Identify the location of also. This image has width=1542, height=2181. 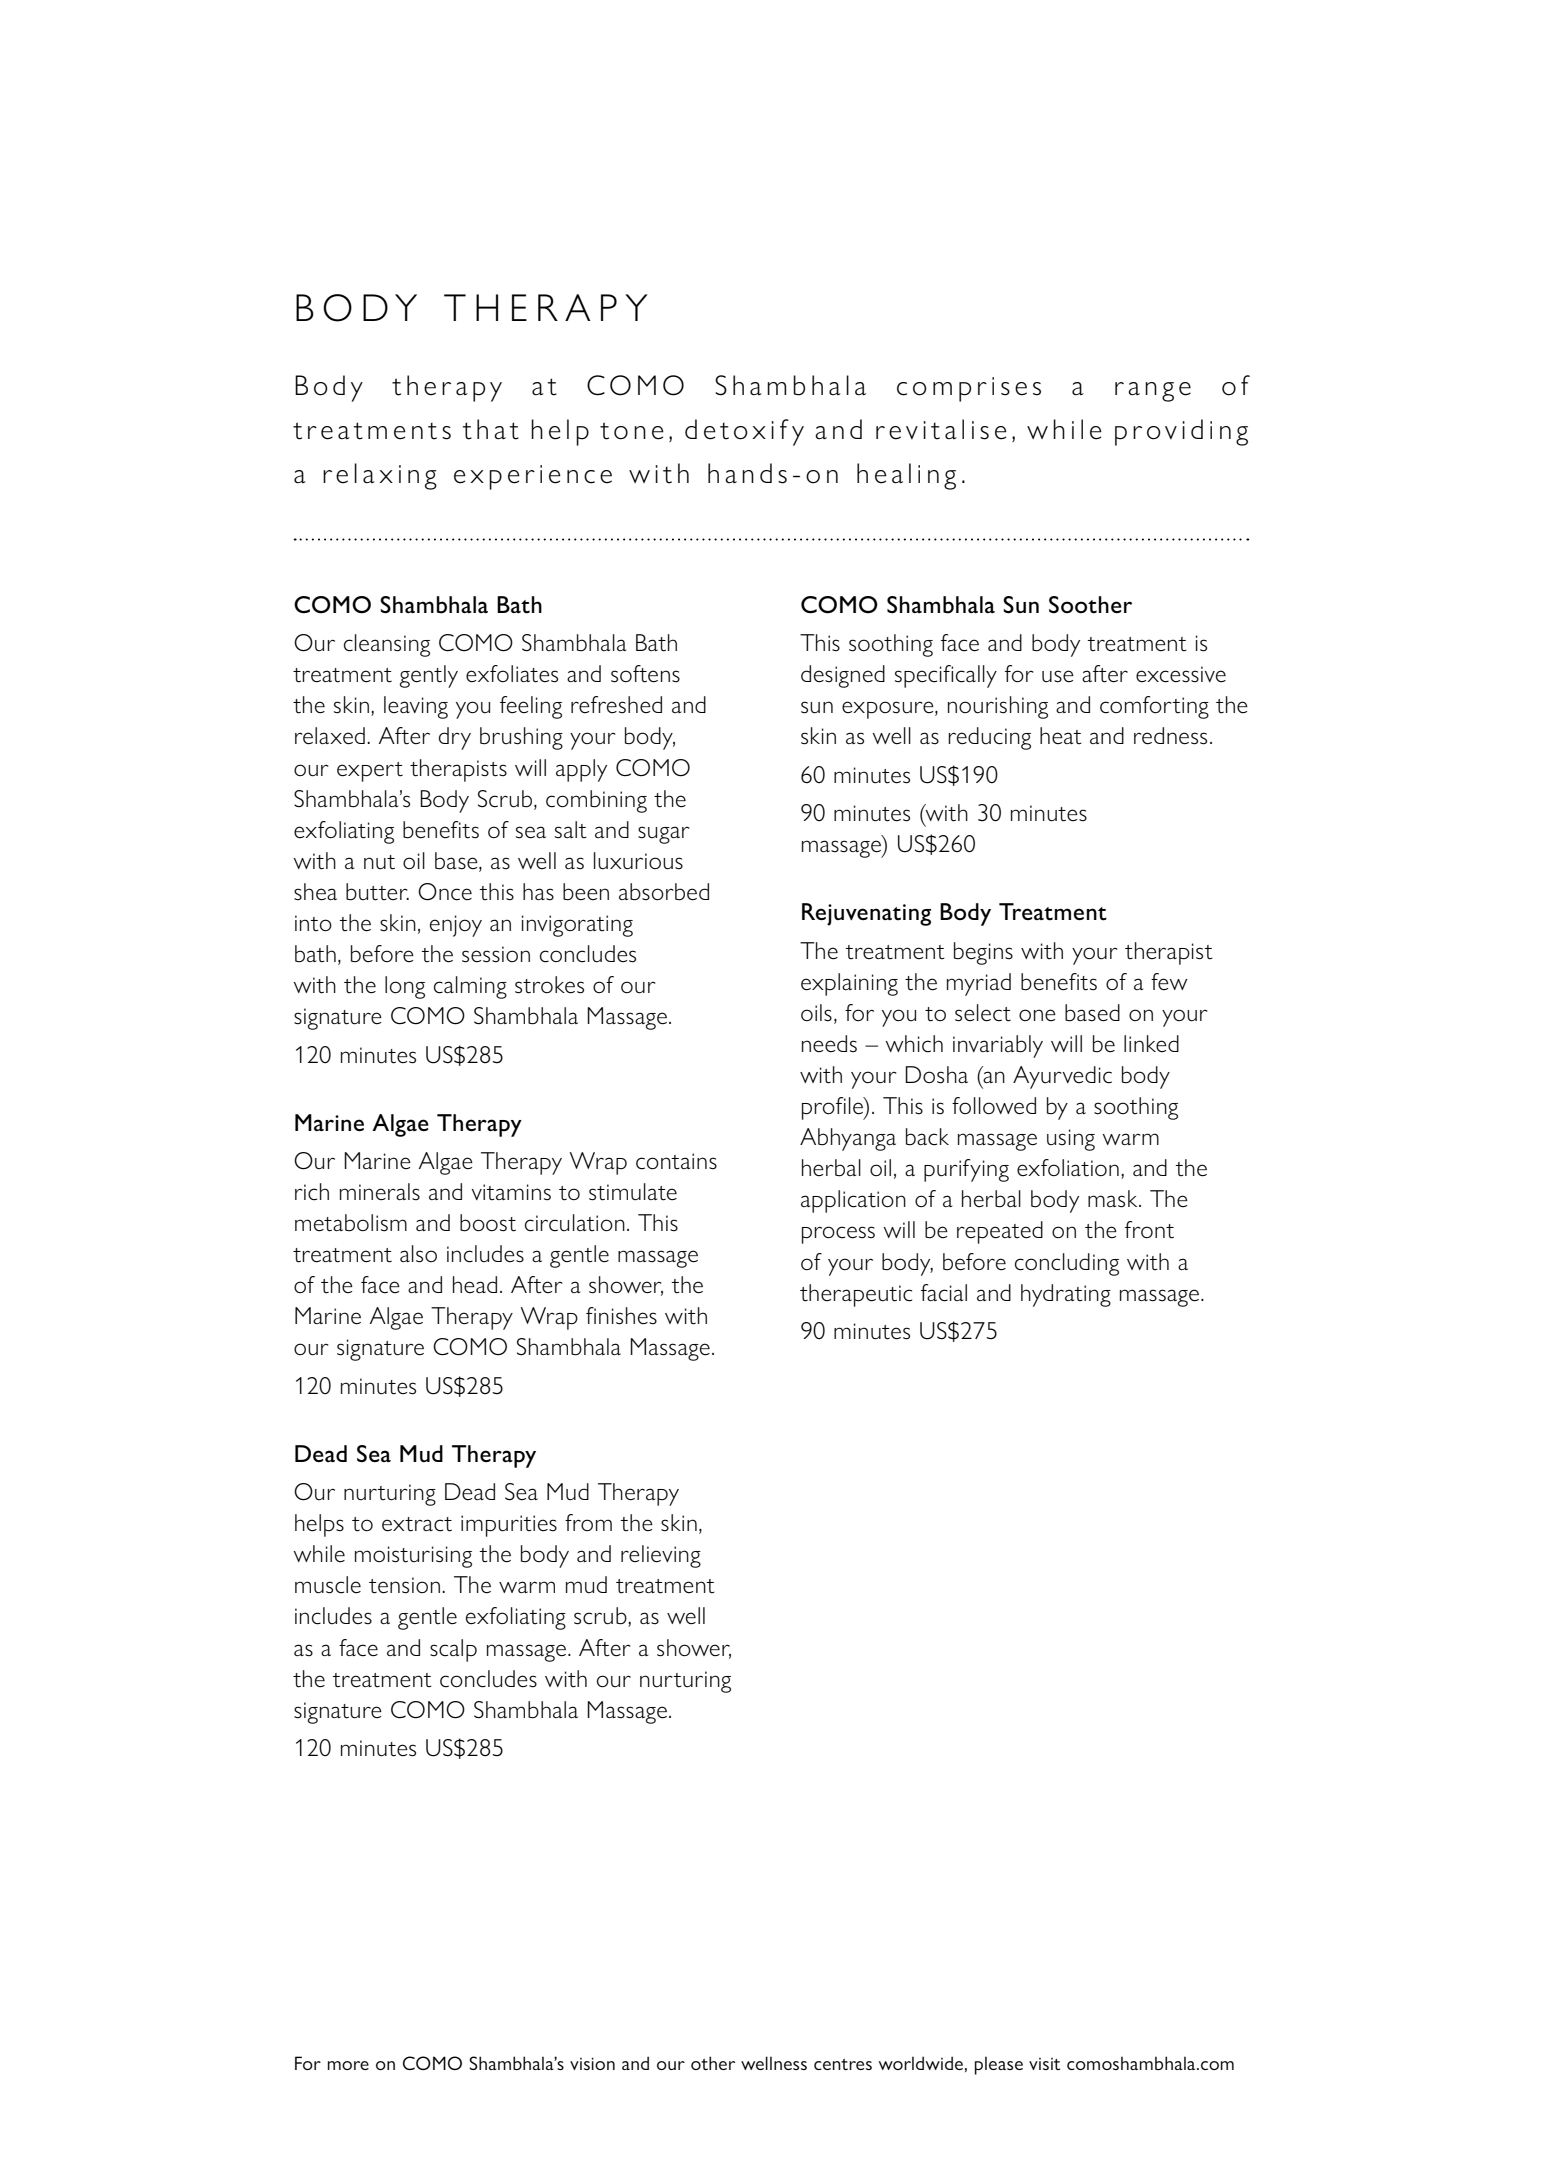
(418, 1254).
